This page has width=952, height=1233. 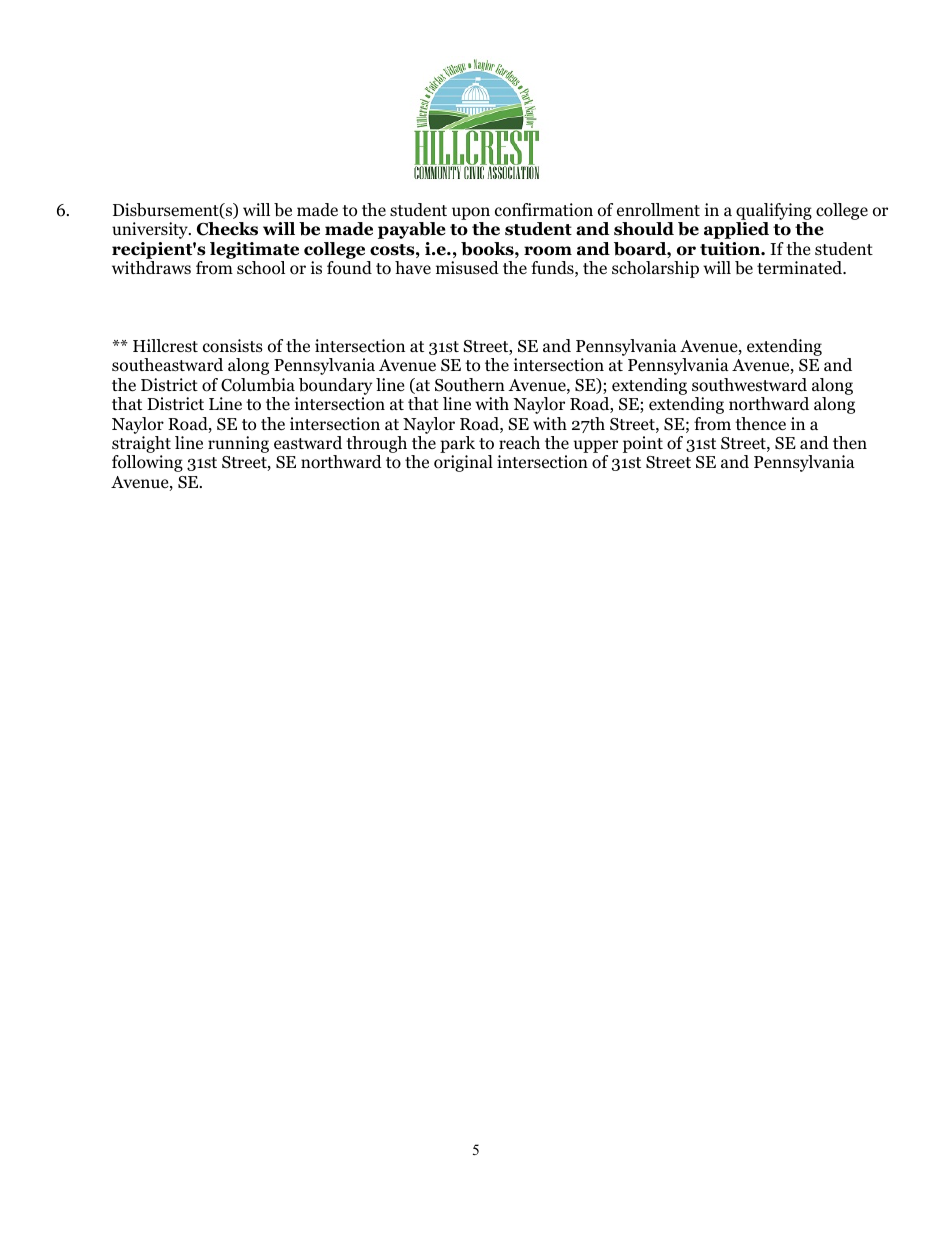 What do you see at coordinates (471, 215) in the page?
I see `upon` at bounding box center [471, 215].
